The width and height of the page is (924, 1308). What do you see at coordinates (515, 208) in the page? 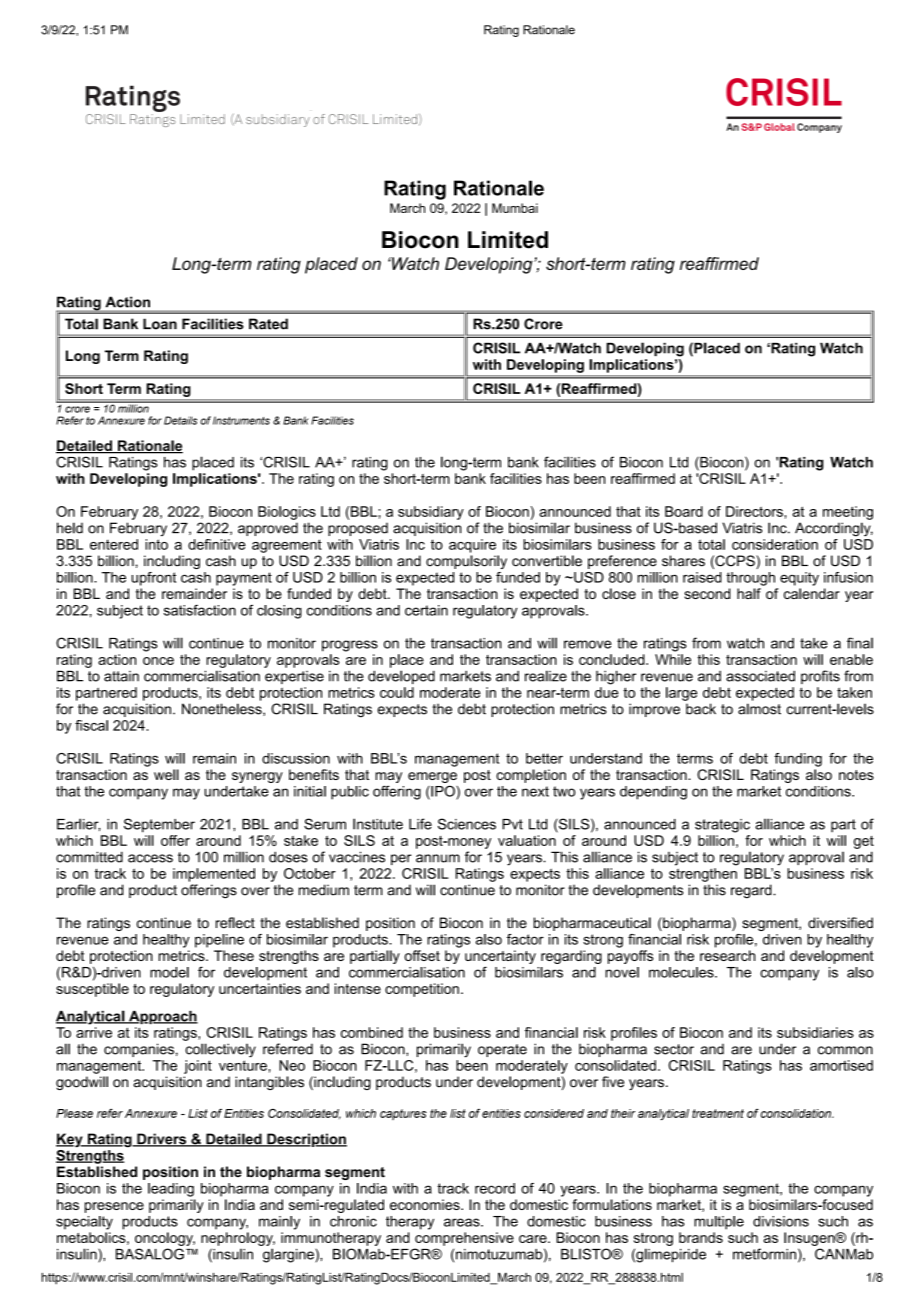
I see `Mumbai` at bounding box center [515, 208].
